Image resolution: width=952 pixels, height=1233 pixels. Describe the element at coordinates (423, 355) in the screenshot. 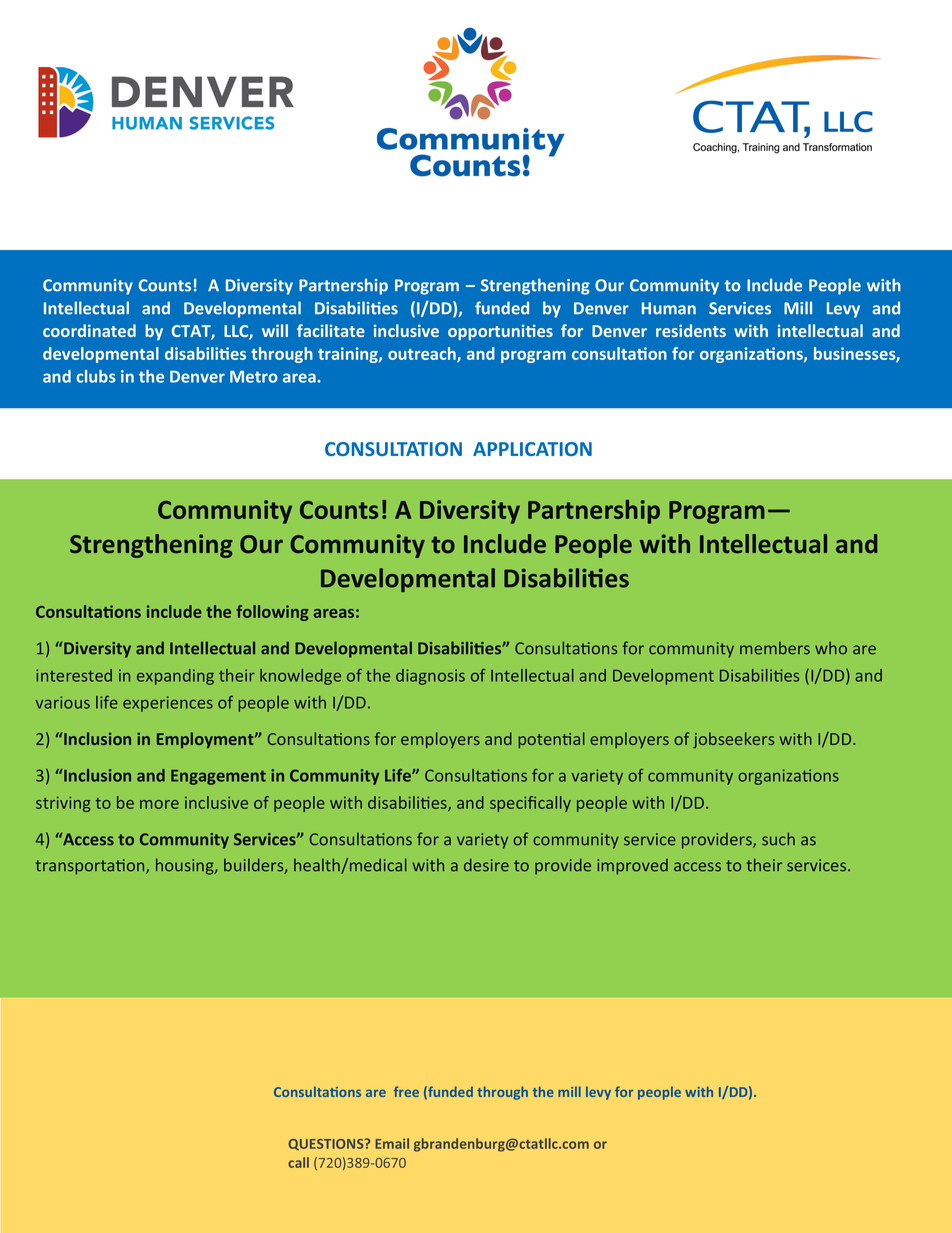

I see `outreach` at that location.
